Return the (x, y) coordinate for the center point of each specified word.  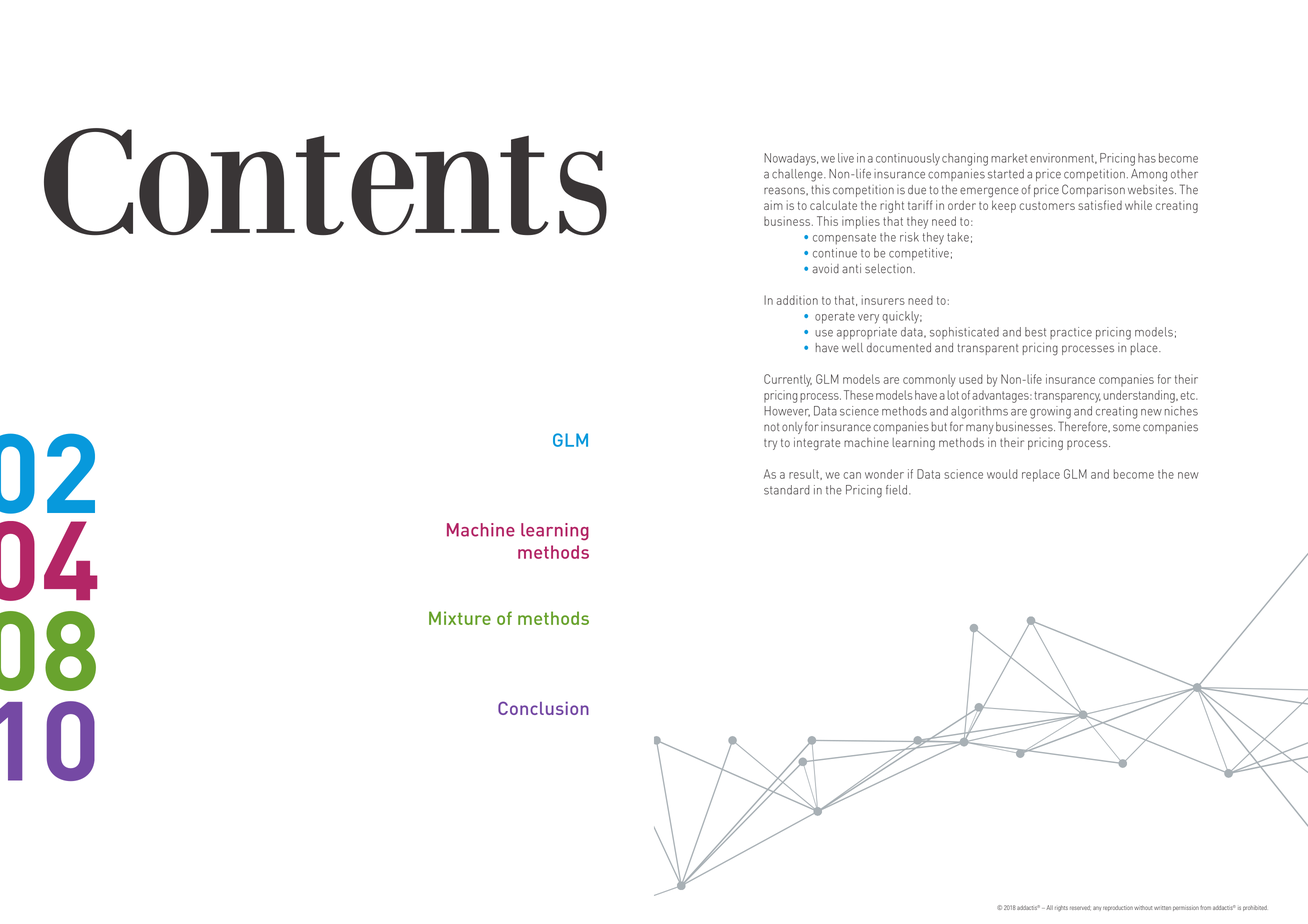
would (1002, 474)
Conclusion (543, 708)
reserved (1080, 908)
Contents (325, 182)
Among (1149, 175)
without (1143, 907)
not (771, 427)
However (787, 411)
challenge (798, 175)
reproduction (1118, 908)
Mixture (460, 618)
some (1126, 428)
